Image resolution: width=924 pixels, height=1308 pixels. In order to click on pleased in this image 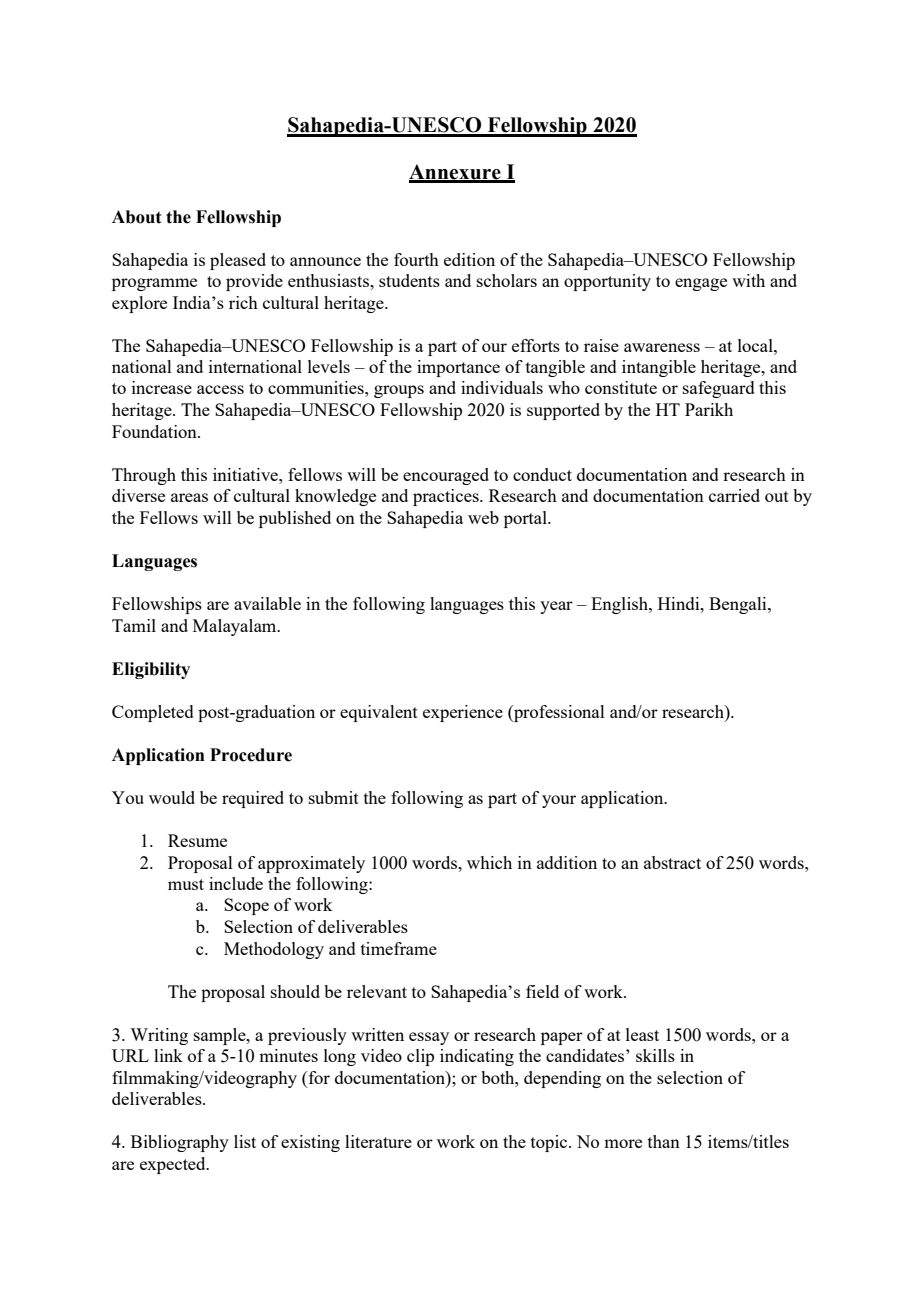, I will do `click(238, 261)`.
